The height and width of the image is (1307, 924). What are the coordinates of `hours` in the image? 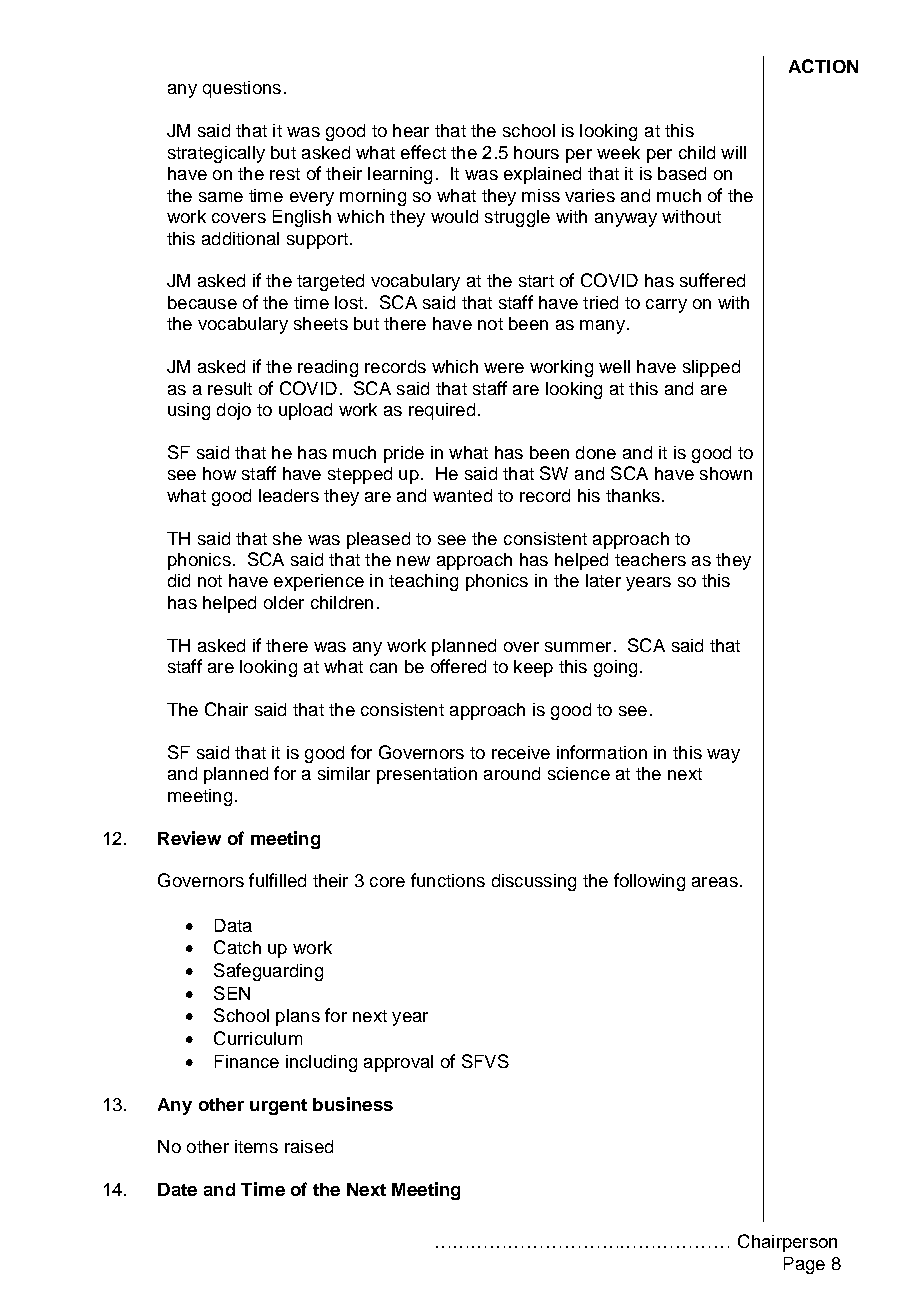 It's located at (536, 152).
